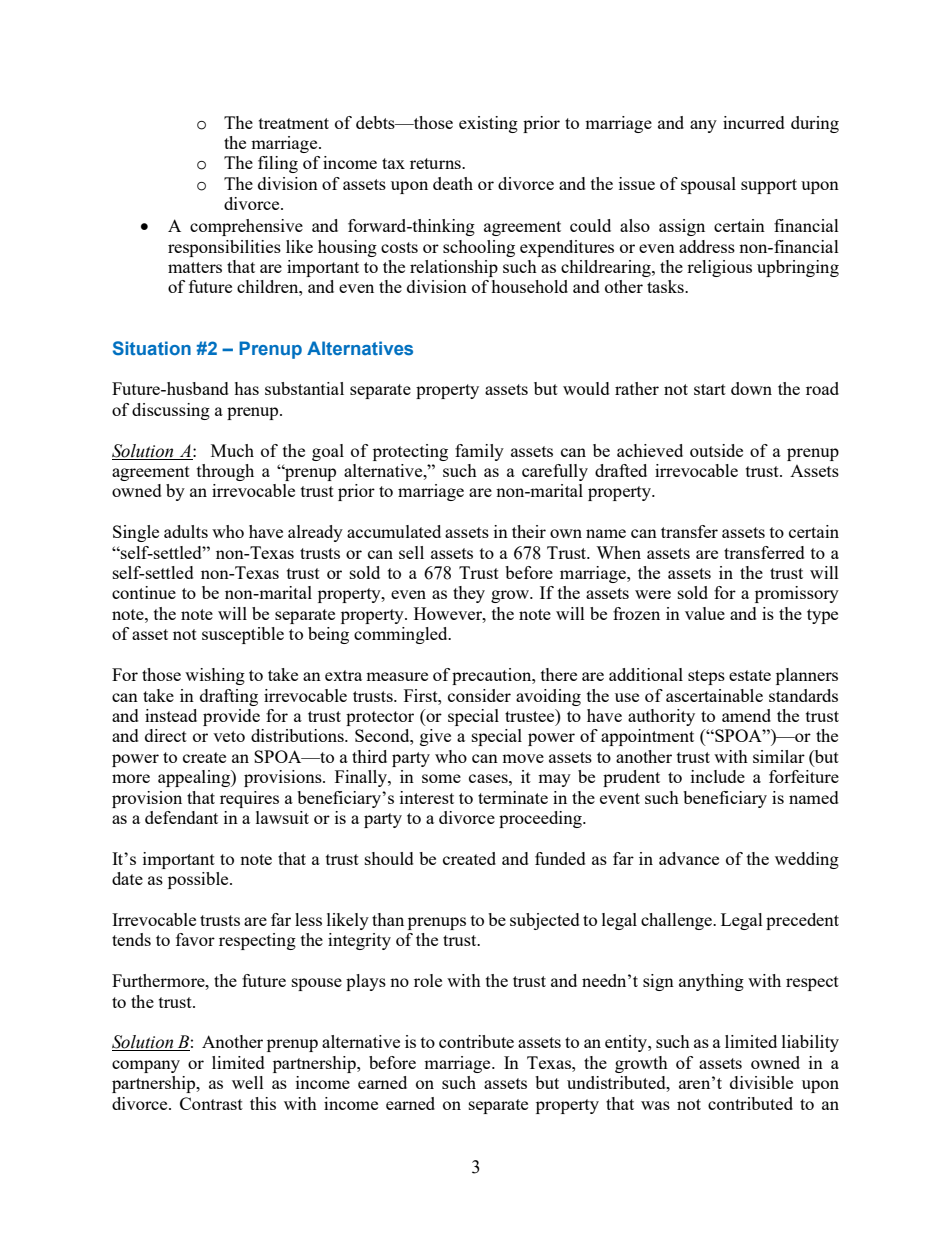 This image has width=952, height=1233. Describe the element at coordinates (278, 164) in the image. I see `filing` at that location.
